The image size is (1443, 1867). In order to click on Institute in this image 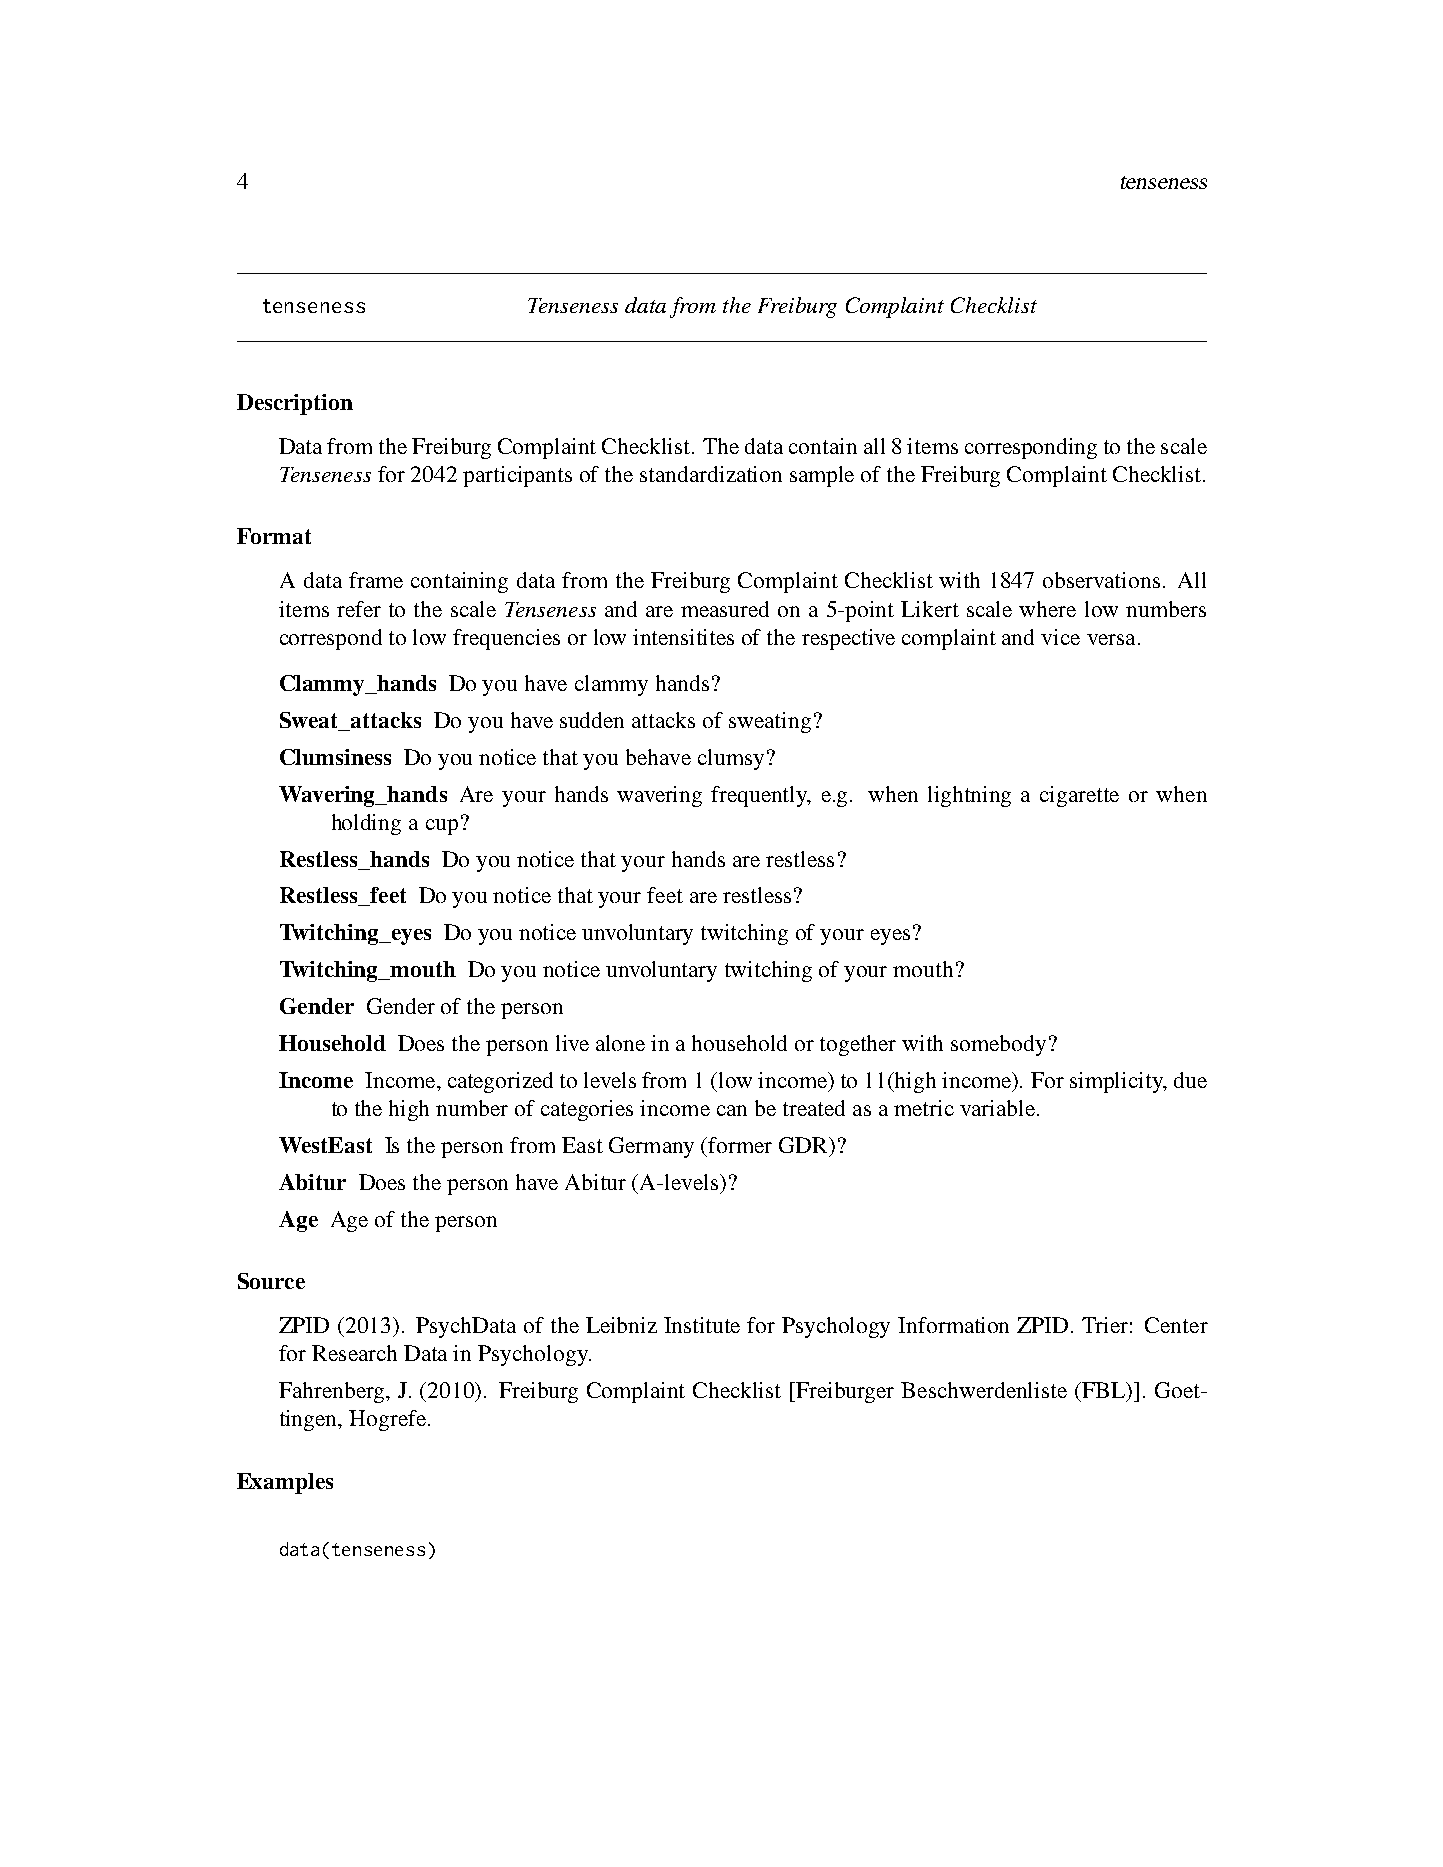, I will do `click(702, 1325)`.
